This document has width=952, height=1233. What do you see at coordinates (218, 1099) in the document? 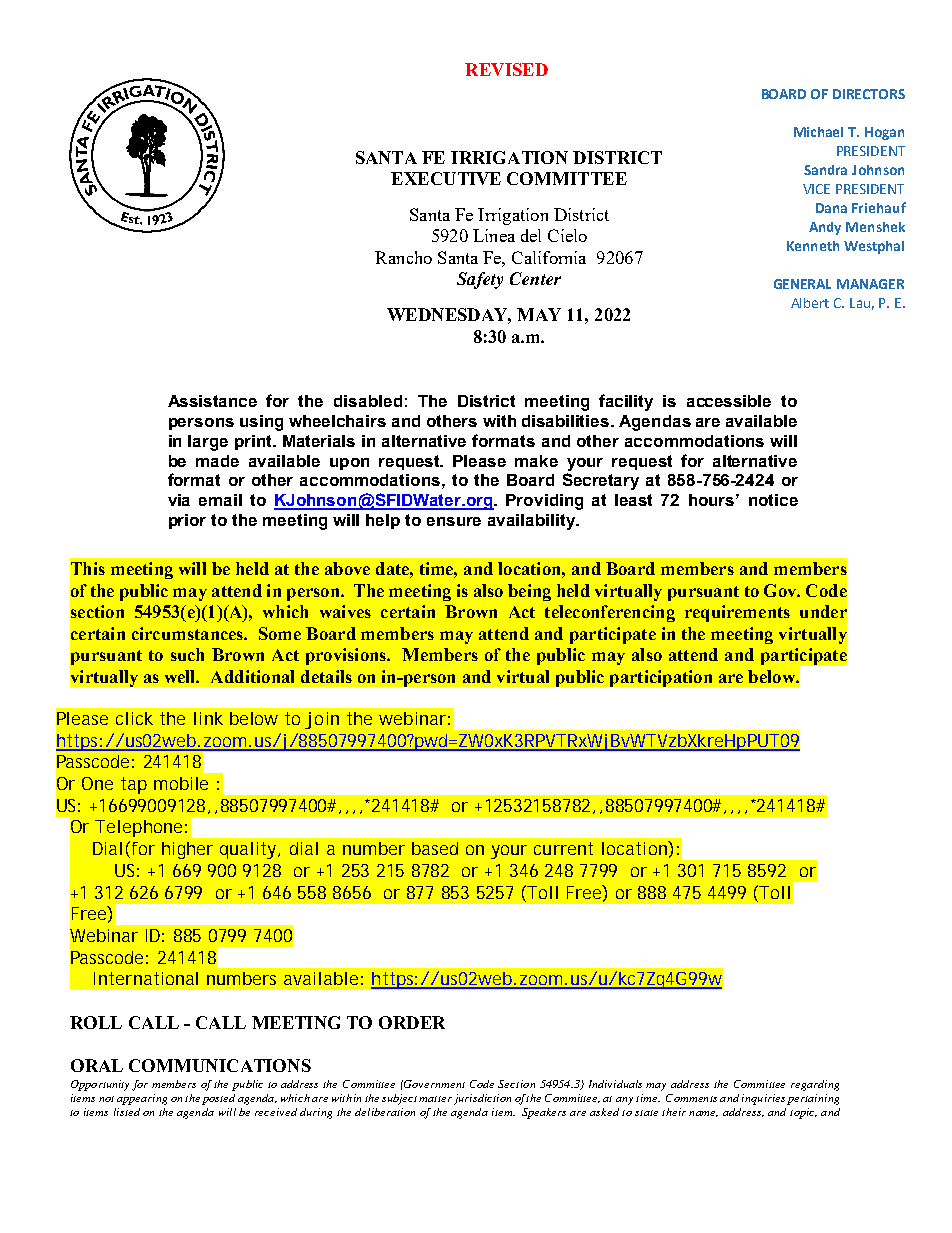
I see `posted` at bounding box center [218, 1099].
